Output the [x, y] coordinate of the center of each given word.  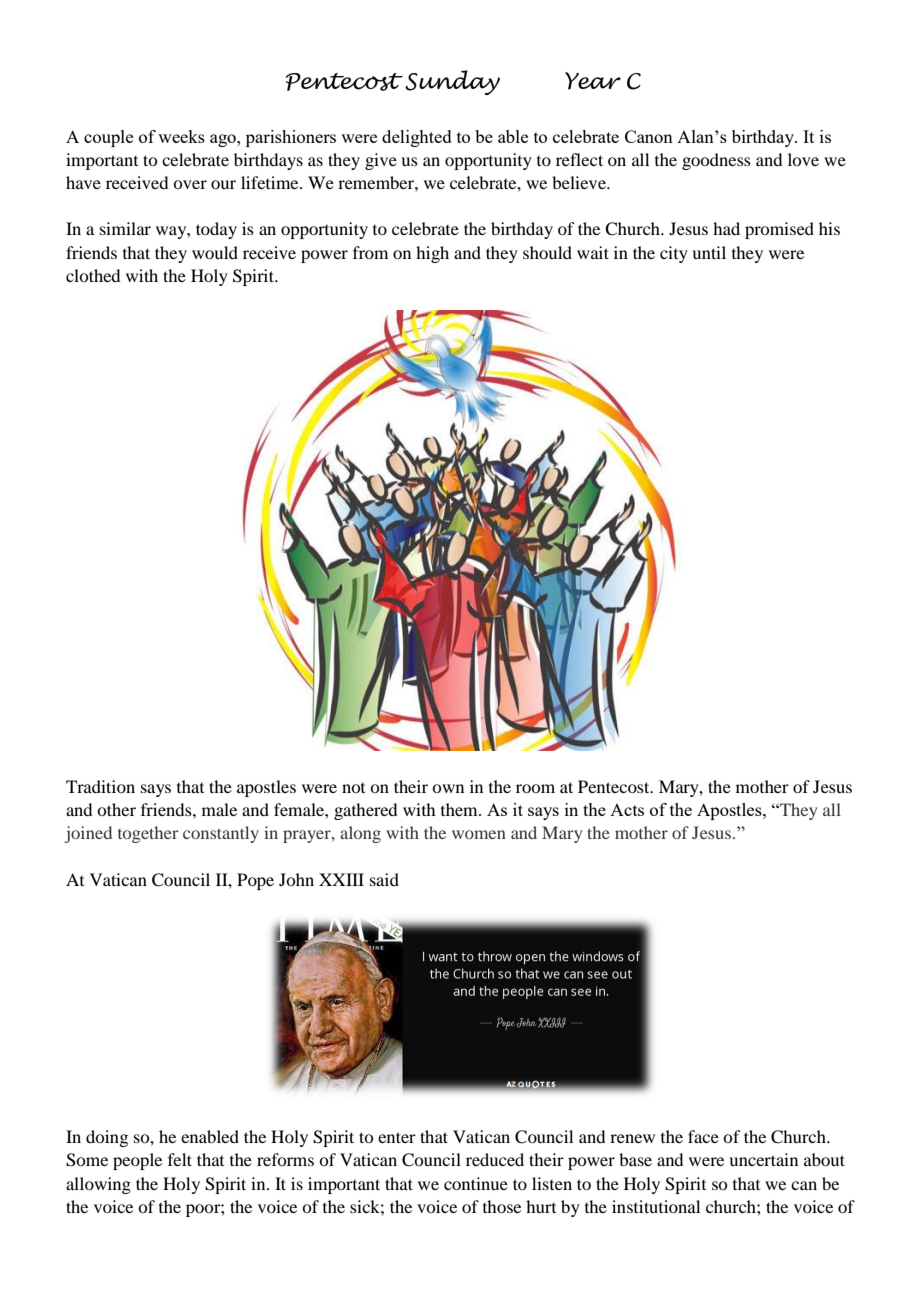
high [432, 254]
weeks [181, 136]
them [460, 809]
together [148, 834]
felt [180, 1159]
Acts [627, 810]
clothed [93, 275]
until [709, 252]
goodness [716, 161]
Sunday [452, 82]
